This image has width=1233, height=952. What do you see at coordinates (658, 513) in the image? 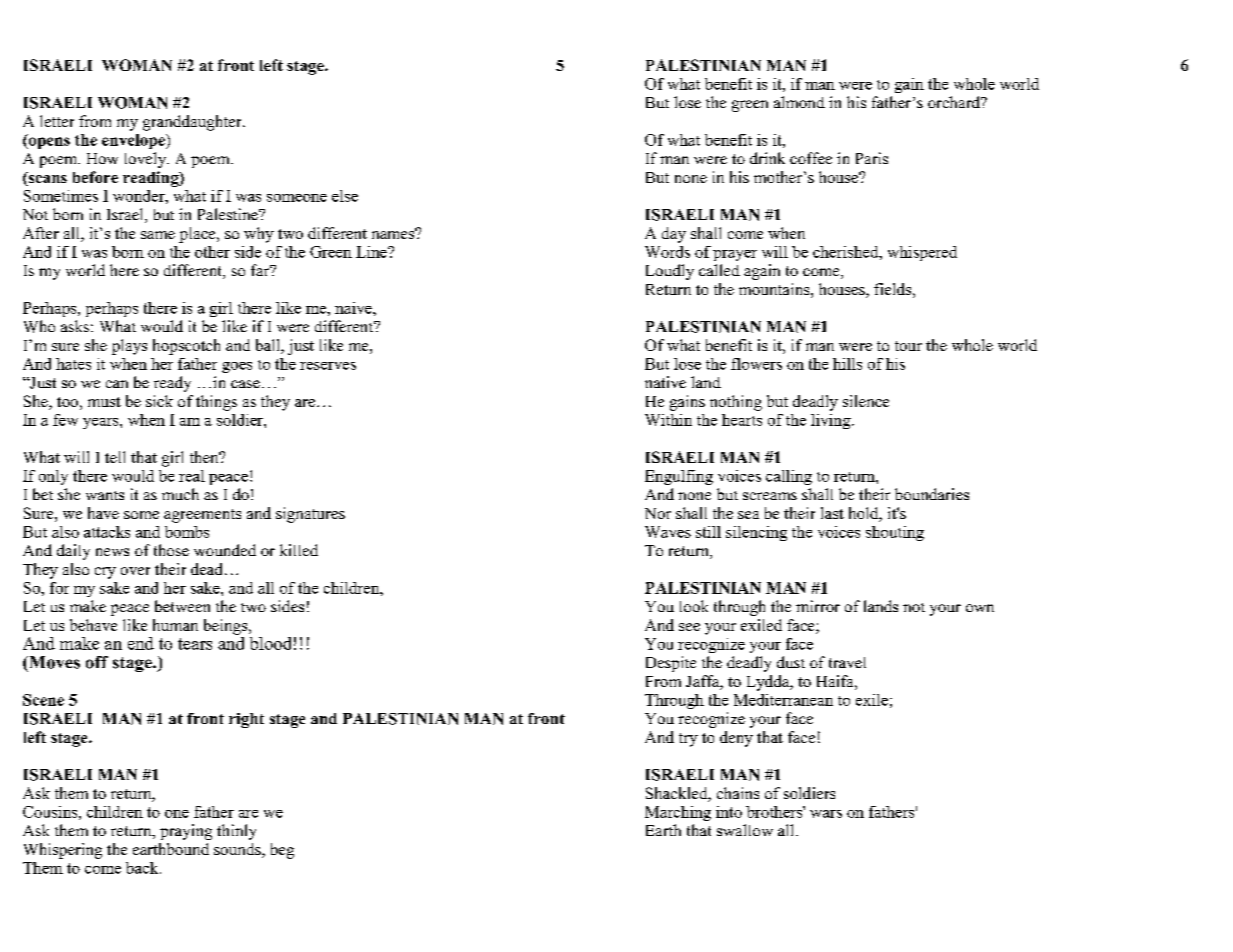
I see `Nor` at bounding box center [658, 513].
